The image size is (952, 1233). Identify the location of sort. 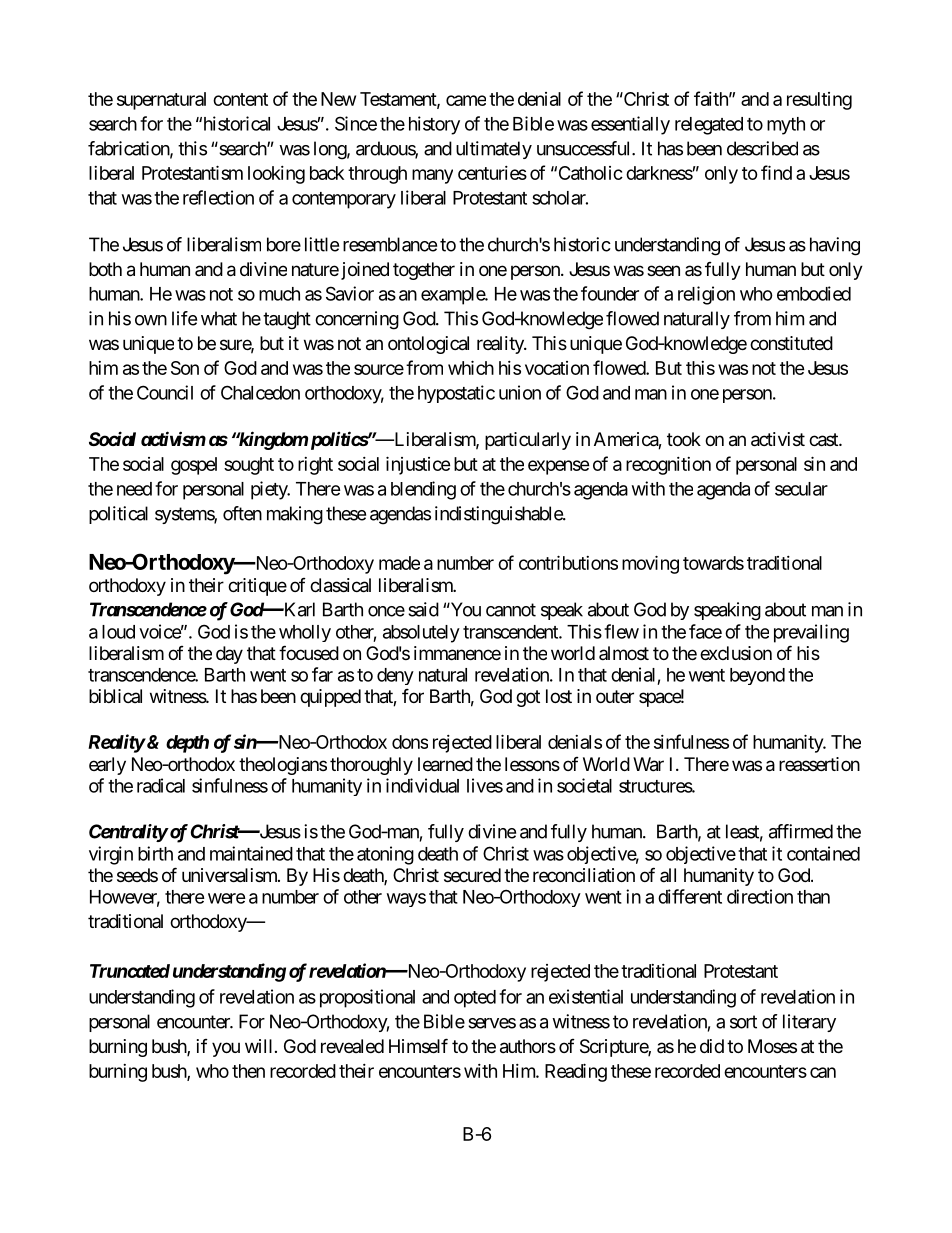
(743, 1022).
